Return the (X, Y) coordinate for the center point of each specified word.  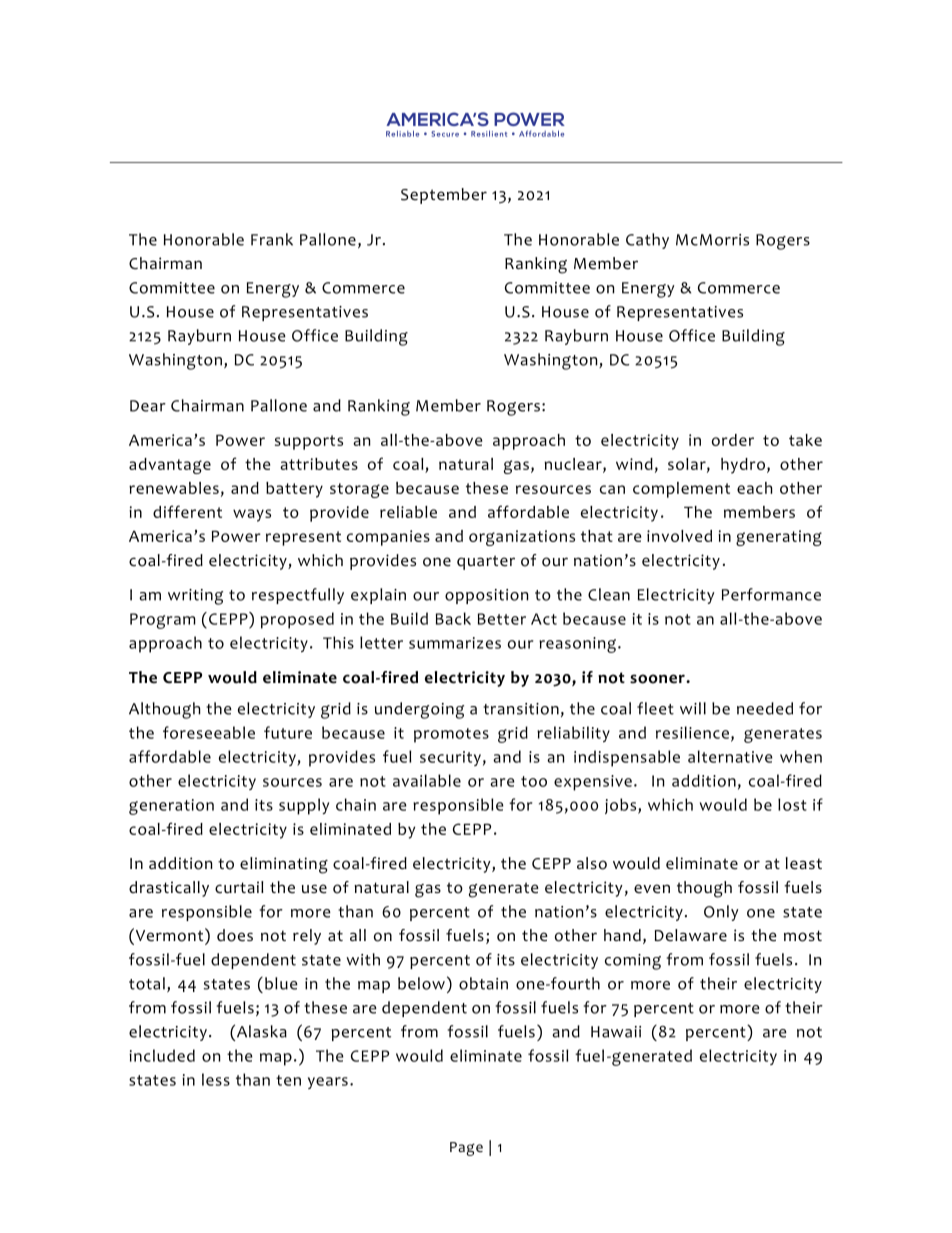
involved (679, 536)
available (427, 780)
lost (792, 804)
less (216, 1079)
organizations (522, 538)
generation (171, 807)
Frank (272, 239)
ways (252, 515)
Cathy (647, 241)
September (444, 196)
